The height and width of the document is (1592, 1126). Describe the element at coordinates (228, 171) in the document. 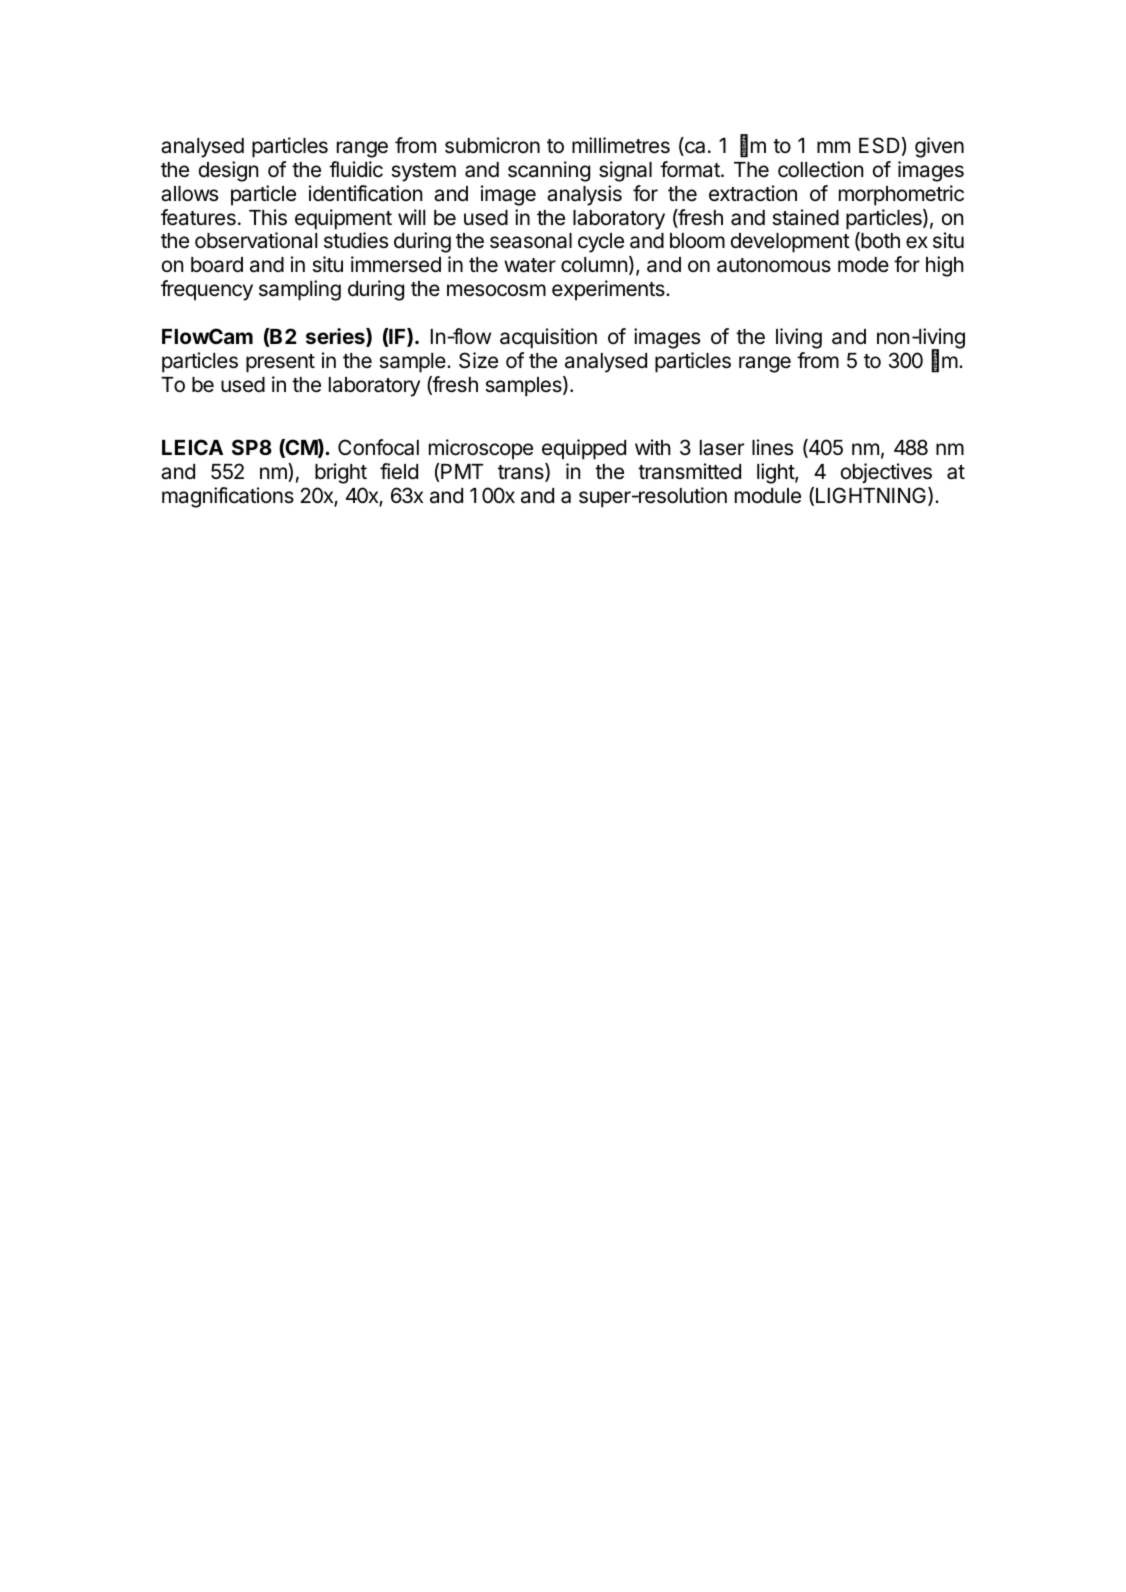

I see `design` at that location.
